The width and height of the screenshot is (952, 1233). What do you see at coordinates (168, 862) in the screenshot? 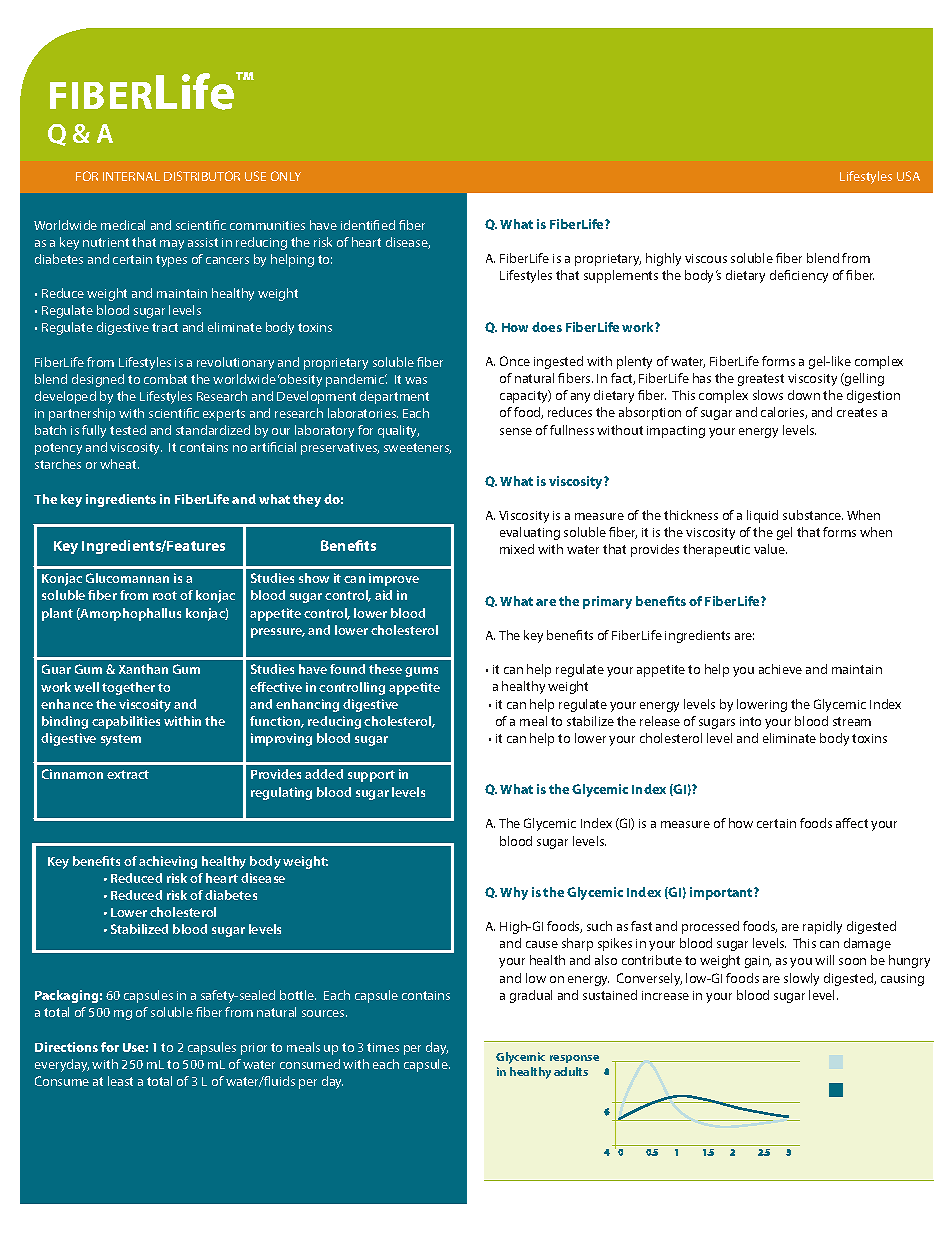
I see `achieving` at bounding box center [168, 862].
